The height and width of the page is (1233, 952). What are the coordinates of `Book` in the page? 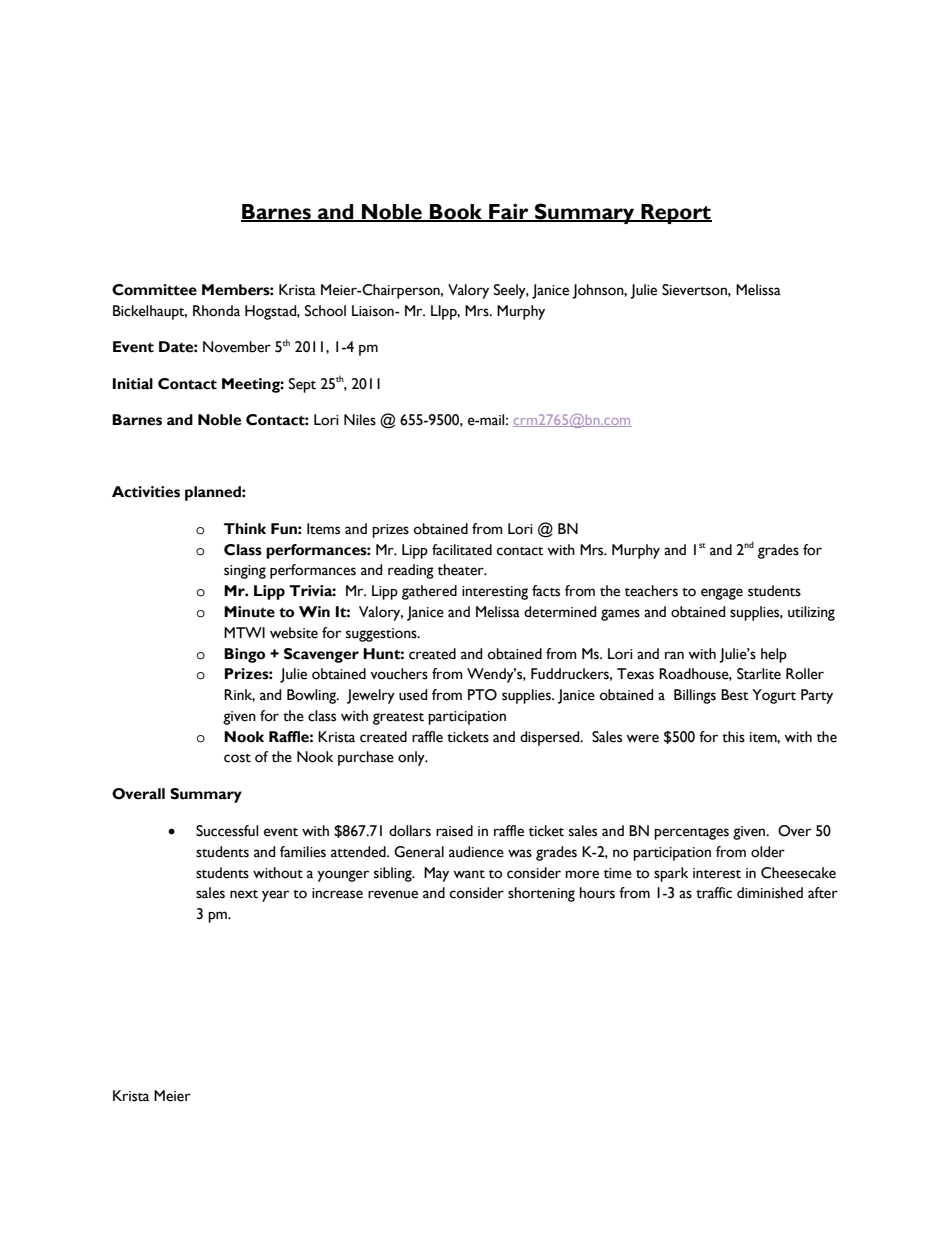 It's located at (456, 213).
